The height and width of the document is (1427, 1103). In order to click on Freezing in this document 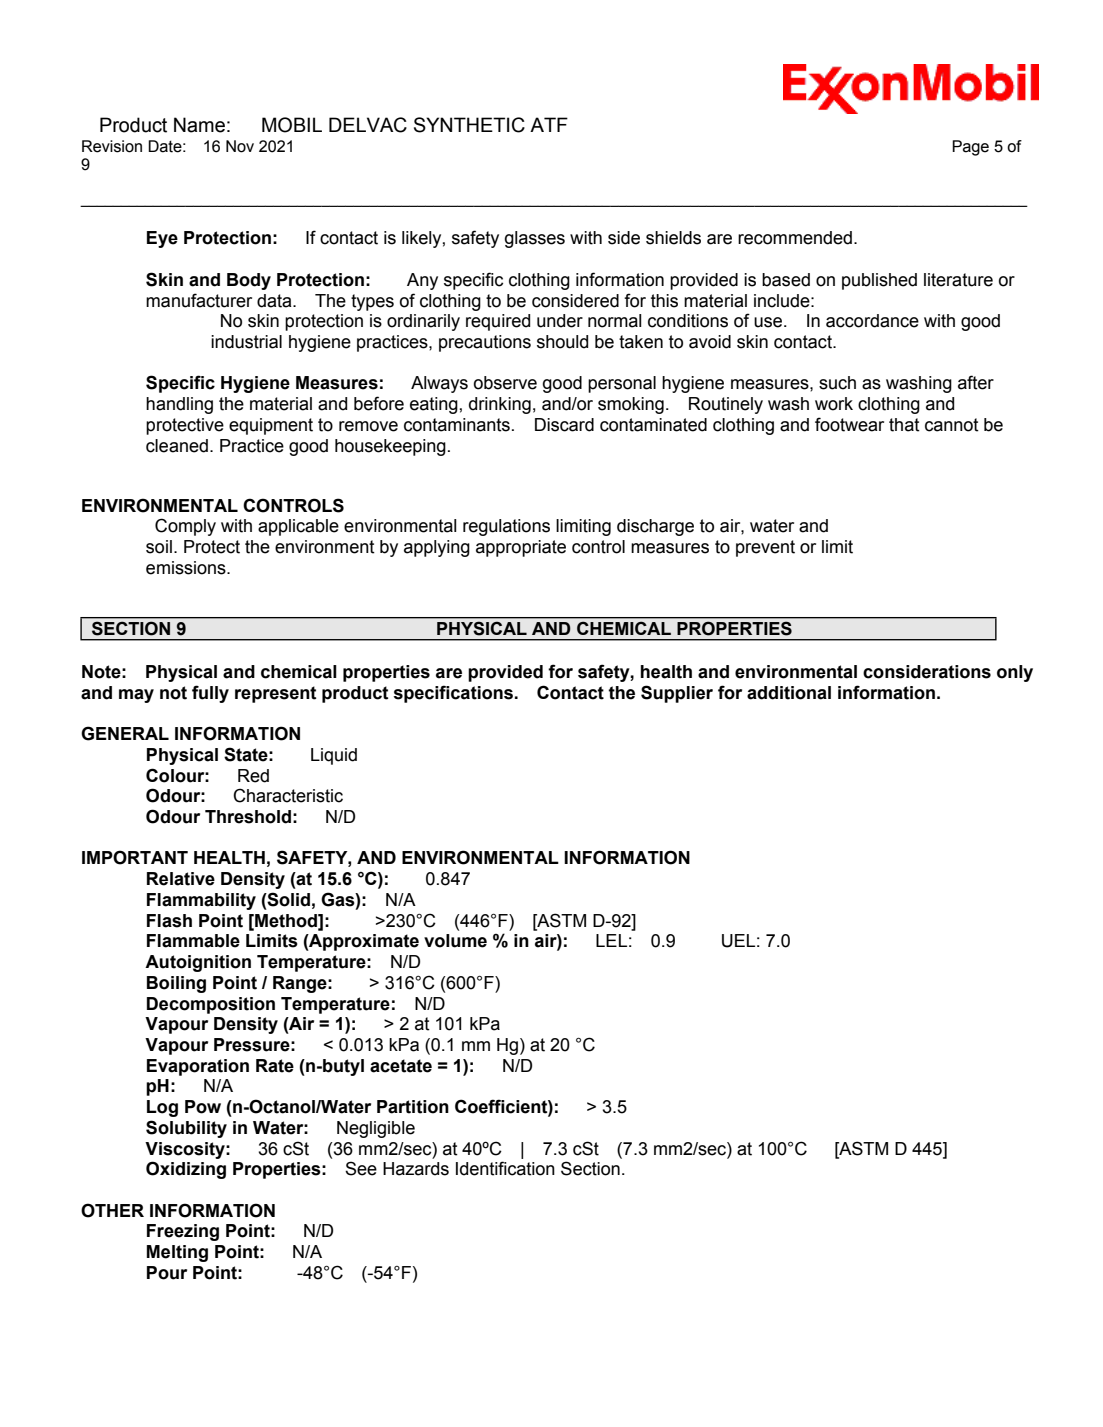, I will do `click(183, 1232)`.
